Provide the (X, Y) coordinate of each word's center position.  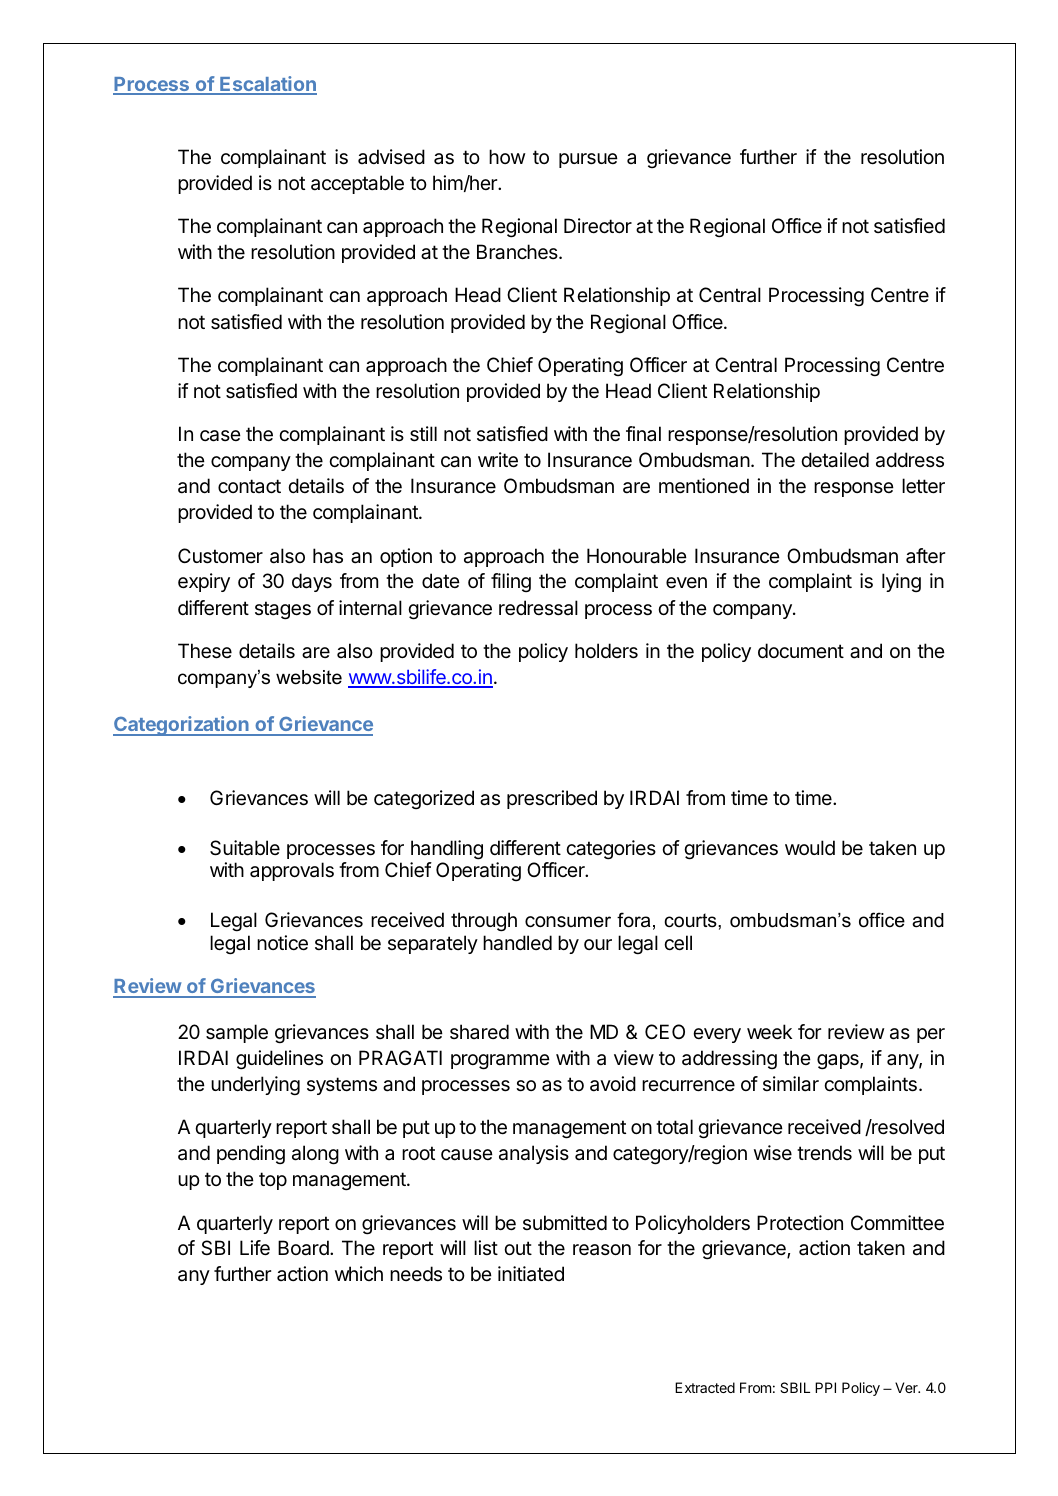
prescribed (552, 799)
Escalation (267, 85)
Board (304, 1248)
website (309, 677)
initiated (531, 1274)
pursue (588, 160)
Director (598, 226)
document (801, 650)
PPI (825, 1387)
